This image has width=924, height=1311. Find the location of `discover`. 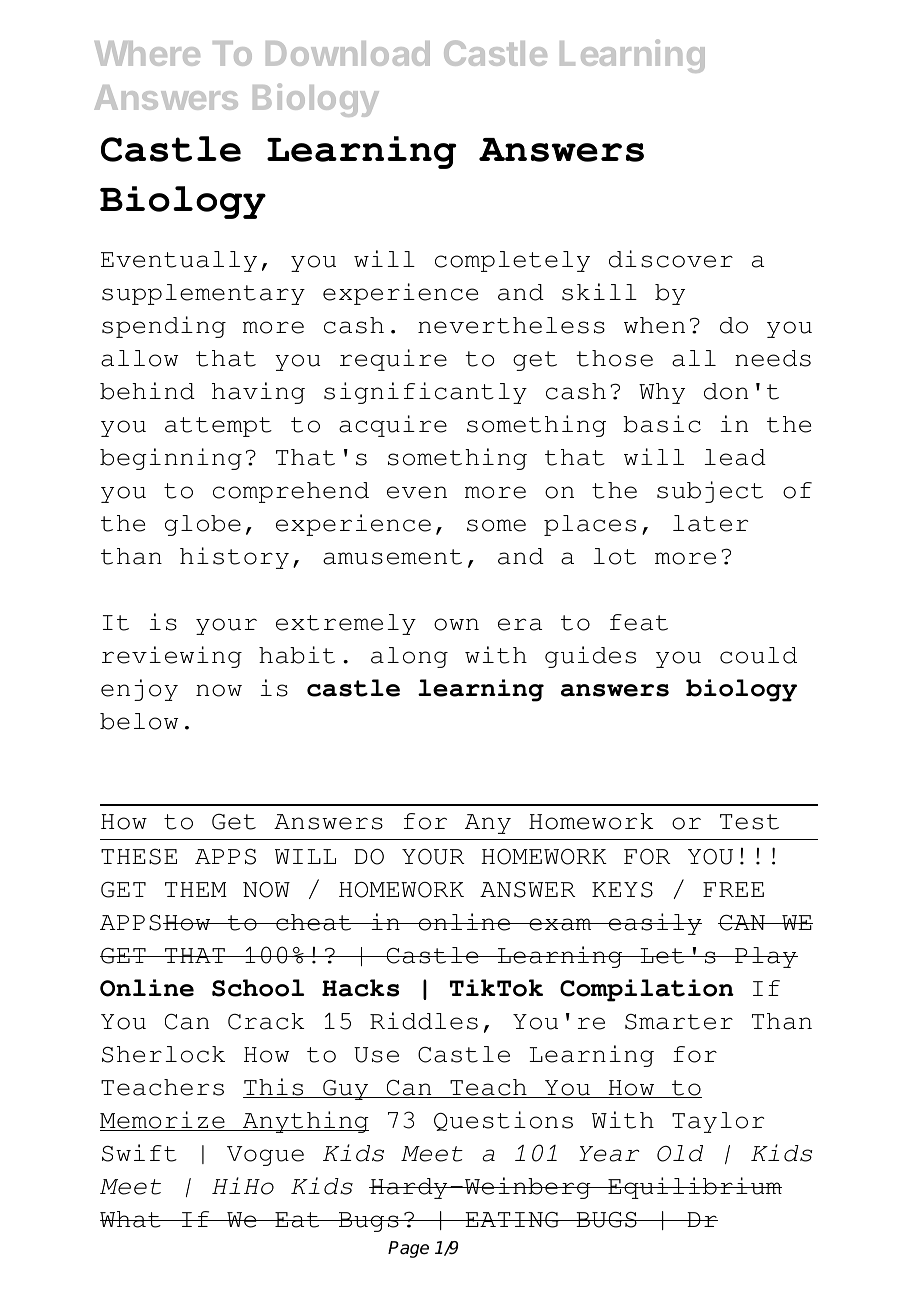

discover is located at coordinates (671, 259).
